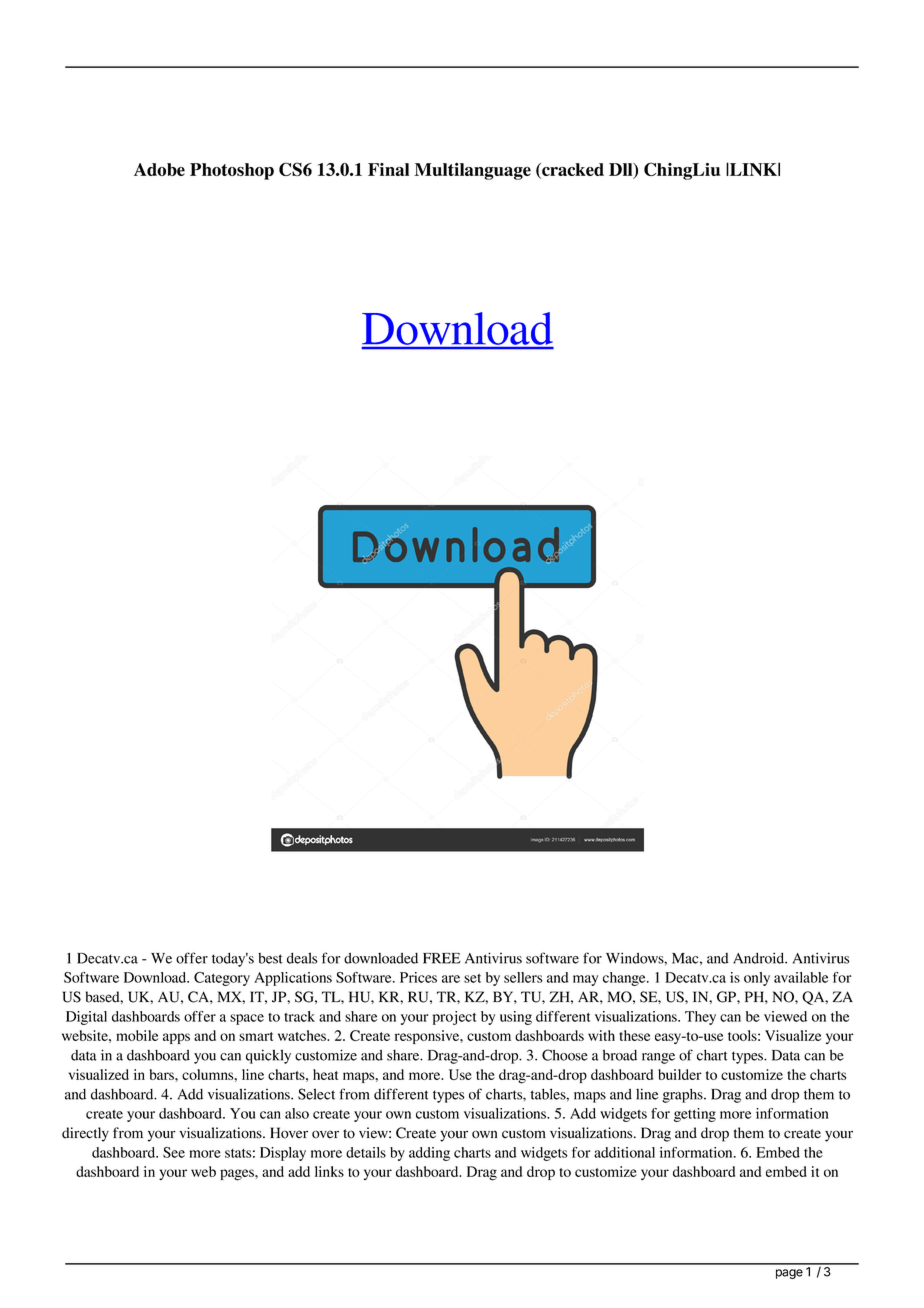 The height and width of the document is (1308, 924). What do you see at coordinates (441, 958) in the document?
I see `FREE` at bounding box center [441, 958].
